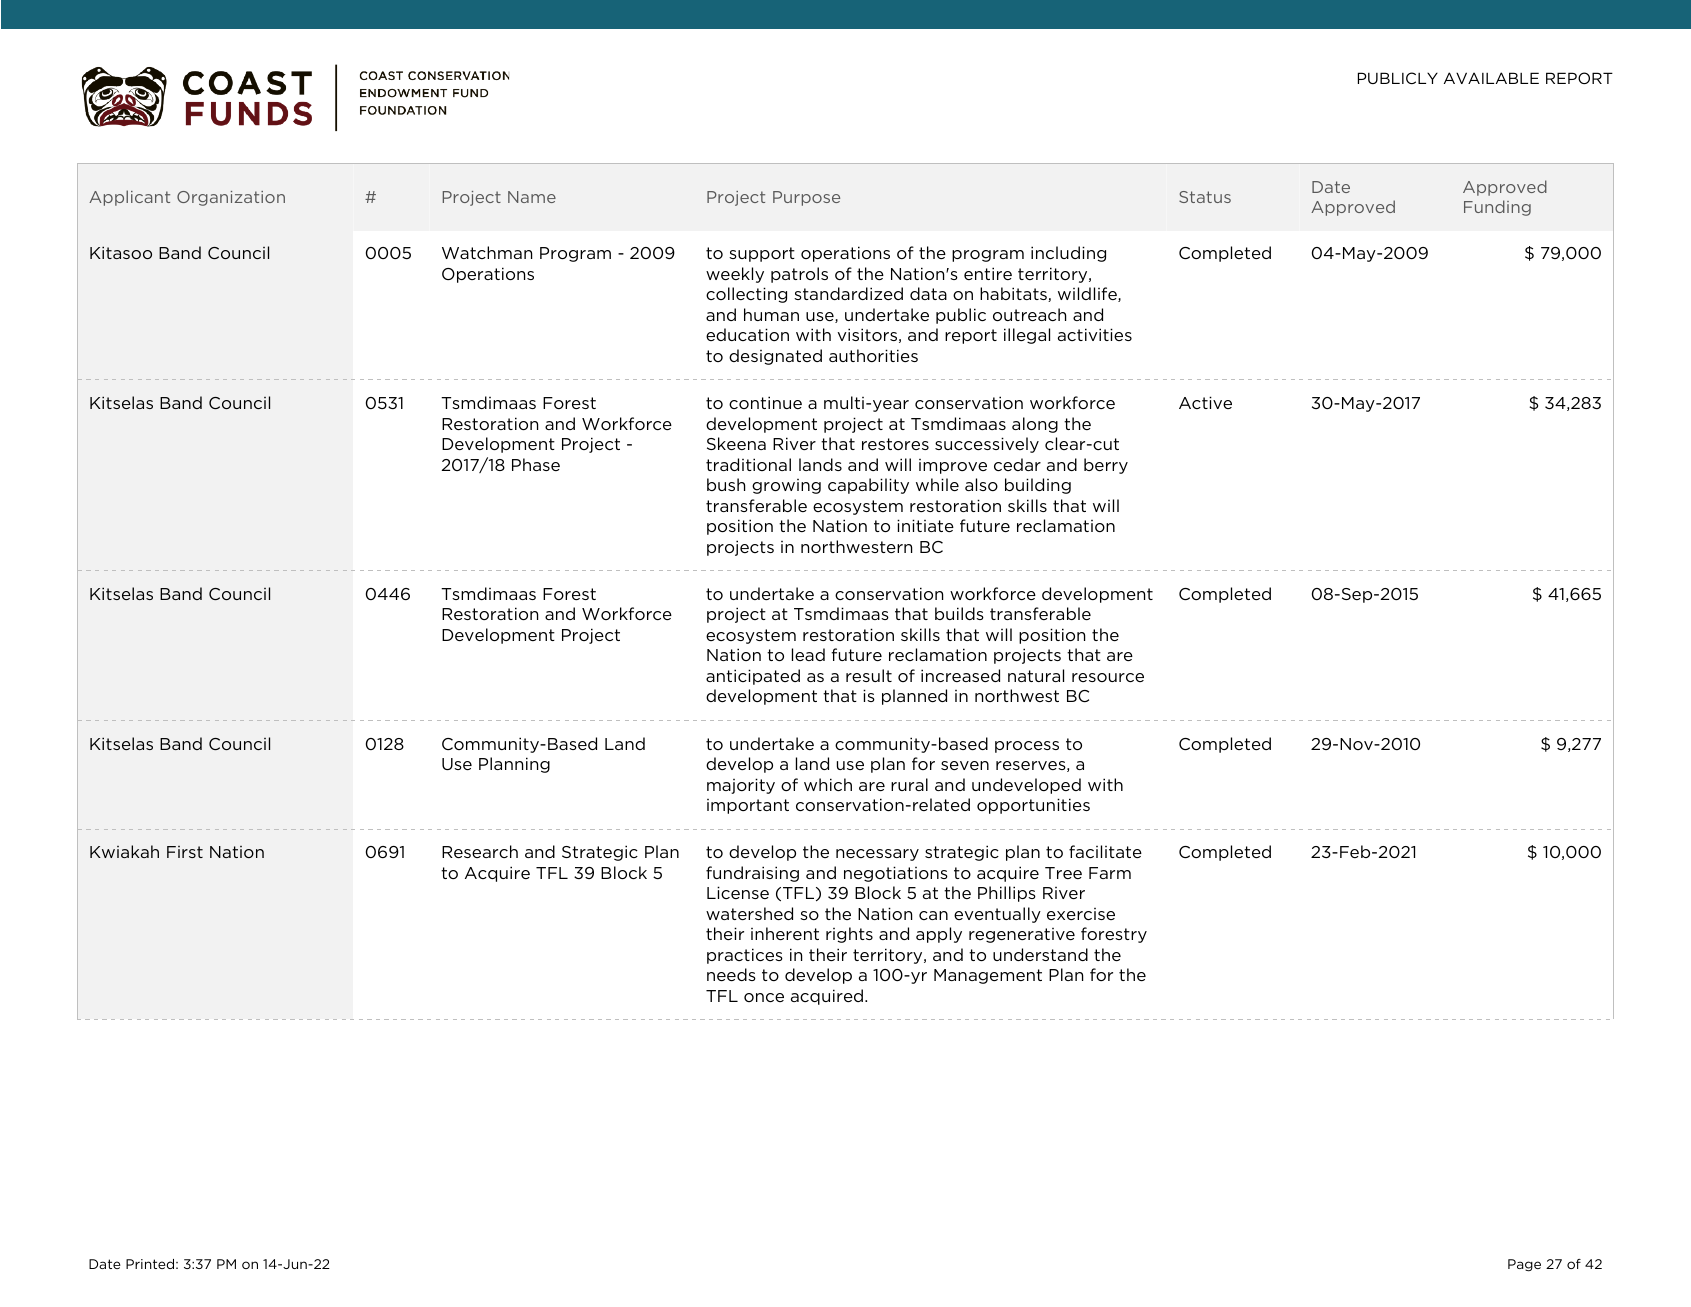  Describe the element at coordinates (185, 852) in the screenshot. I see `First` at that location.
